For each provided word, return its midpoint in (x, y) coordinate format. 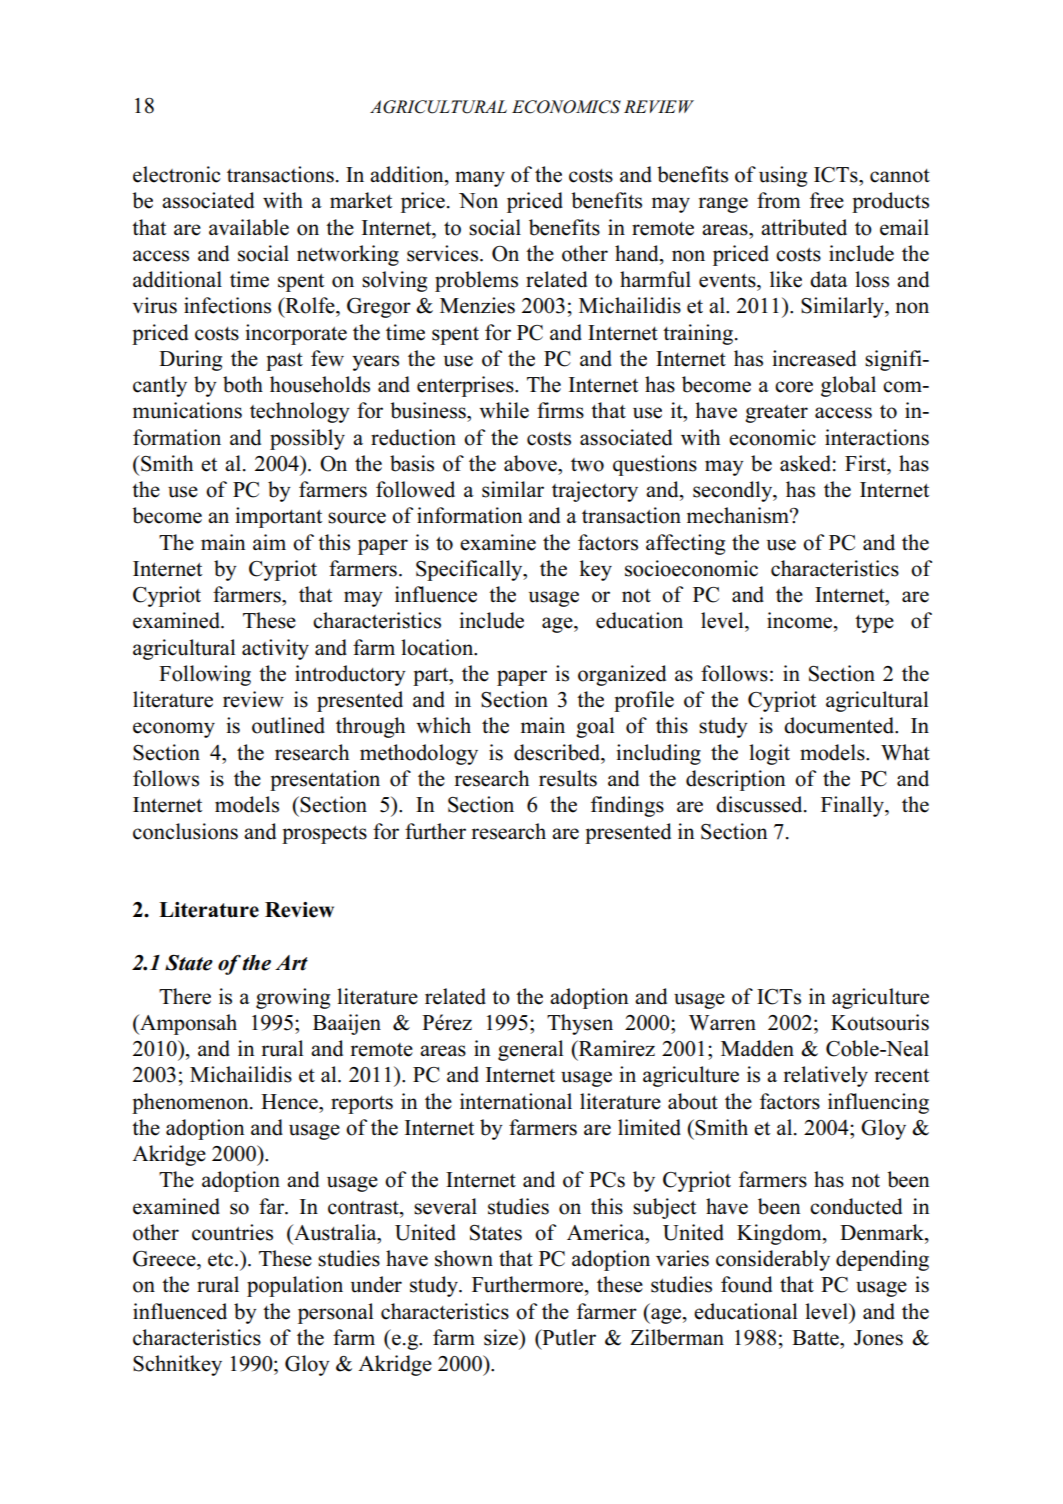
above (531, 463)
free (827, 200)
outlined (288, 725)
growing (293, 998)
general (530, 1050)
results (568, 778)
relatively (826, 1076)
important (278, 517)
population (295, 1286)
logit (769, 754)
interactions (877, 437)
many (480, 179)
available (249, 227)
